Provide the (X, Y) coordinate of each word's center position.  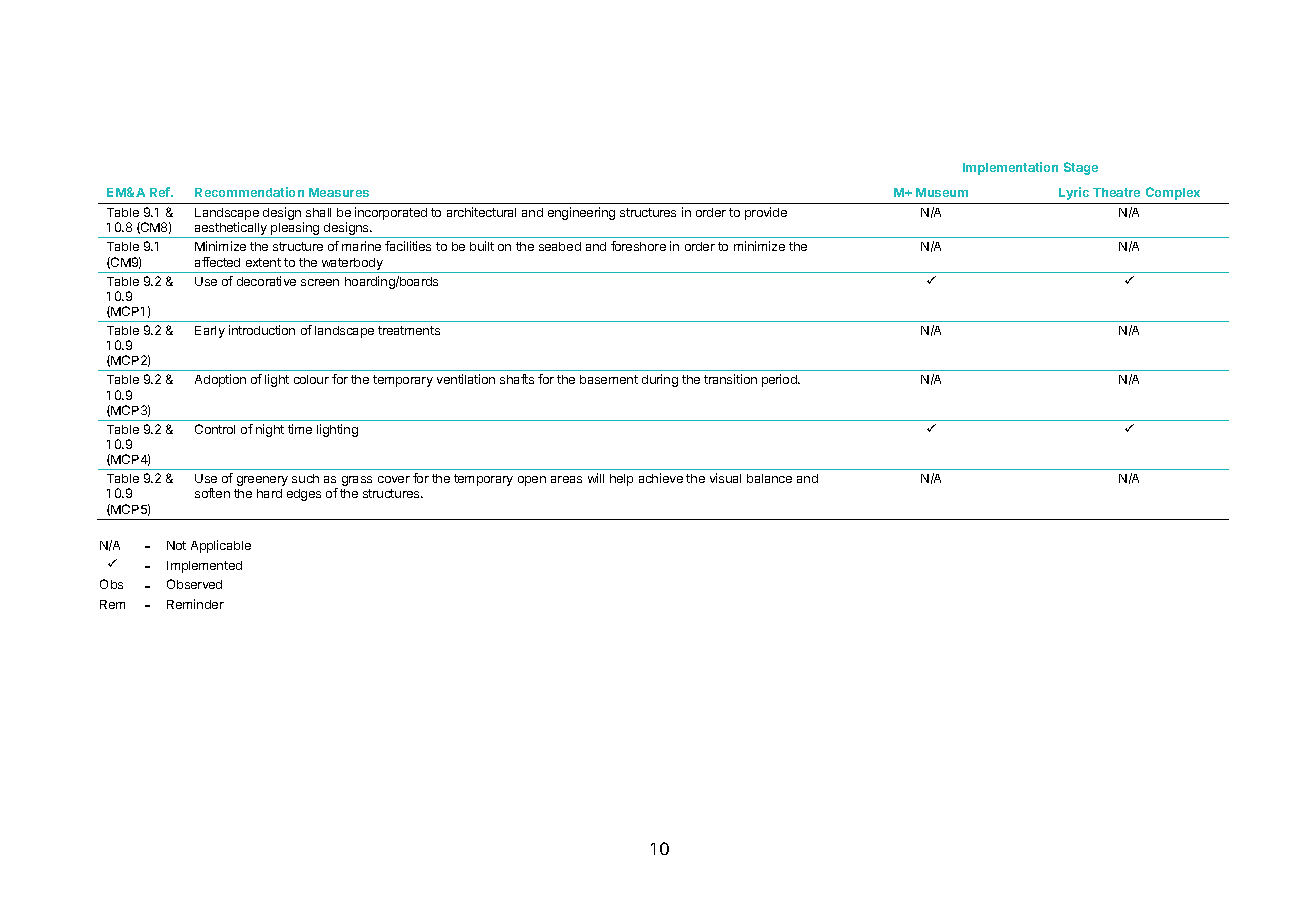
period (780, 380)
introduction (262, 330)
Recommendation (249, 192)
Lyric (1074, 193)
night (270, 430)
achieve (661, 478)
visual (725, 478)
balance (769, 478)
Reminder (195, 604)
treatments (409, 330)
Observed (194, 584)
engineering (581, 213)
